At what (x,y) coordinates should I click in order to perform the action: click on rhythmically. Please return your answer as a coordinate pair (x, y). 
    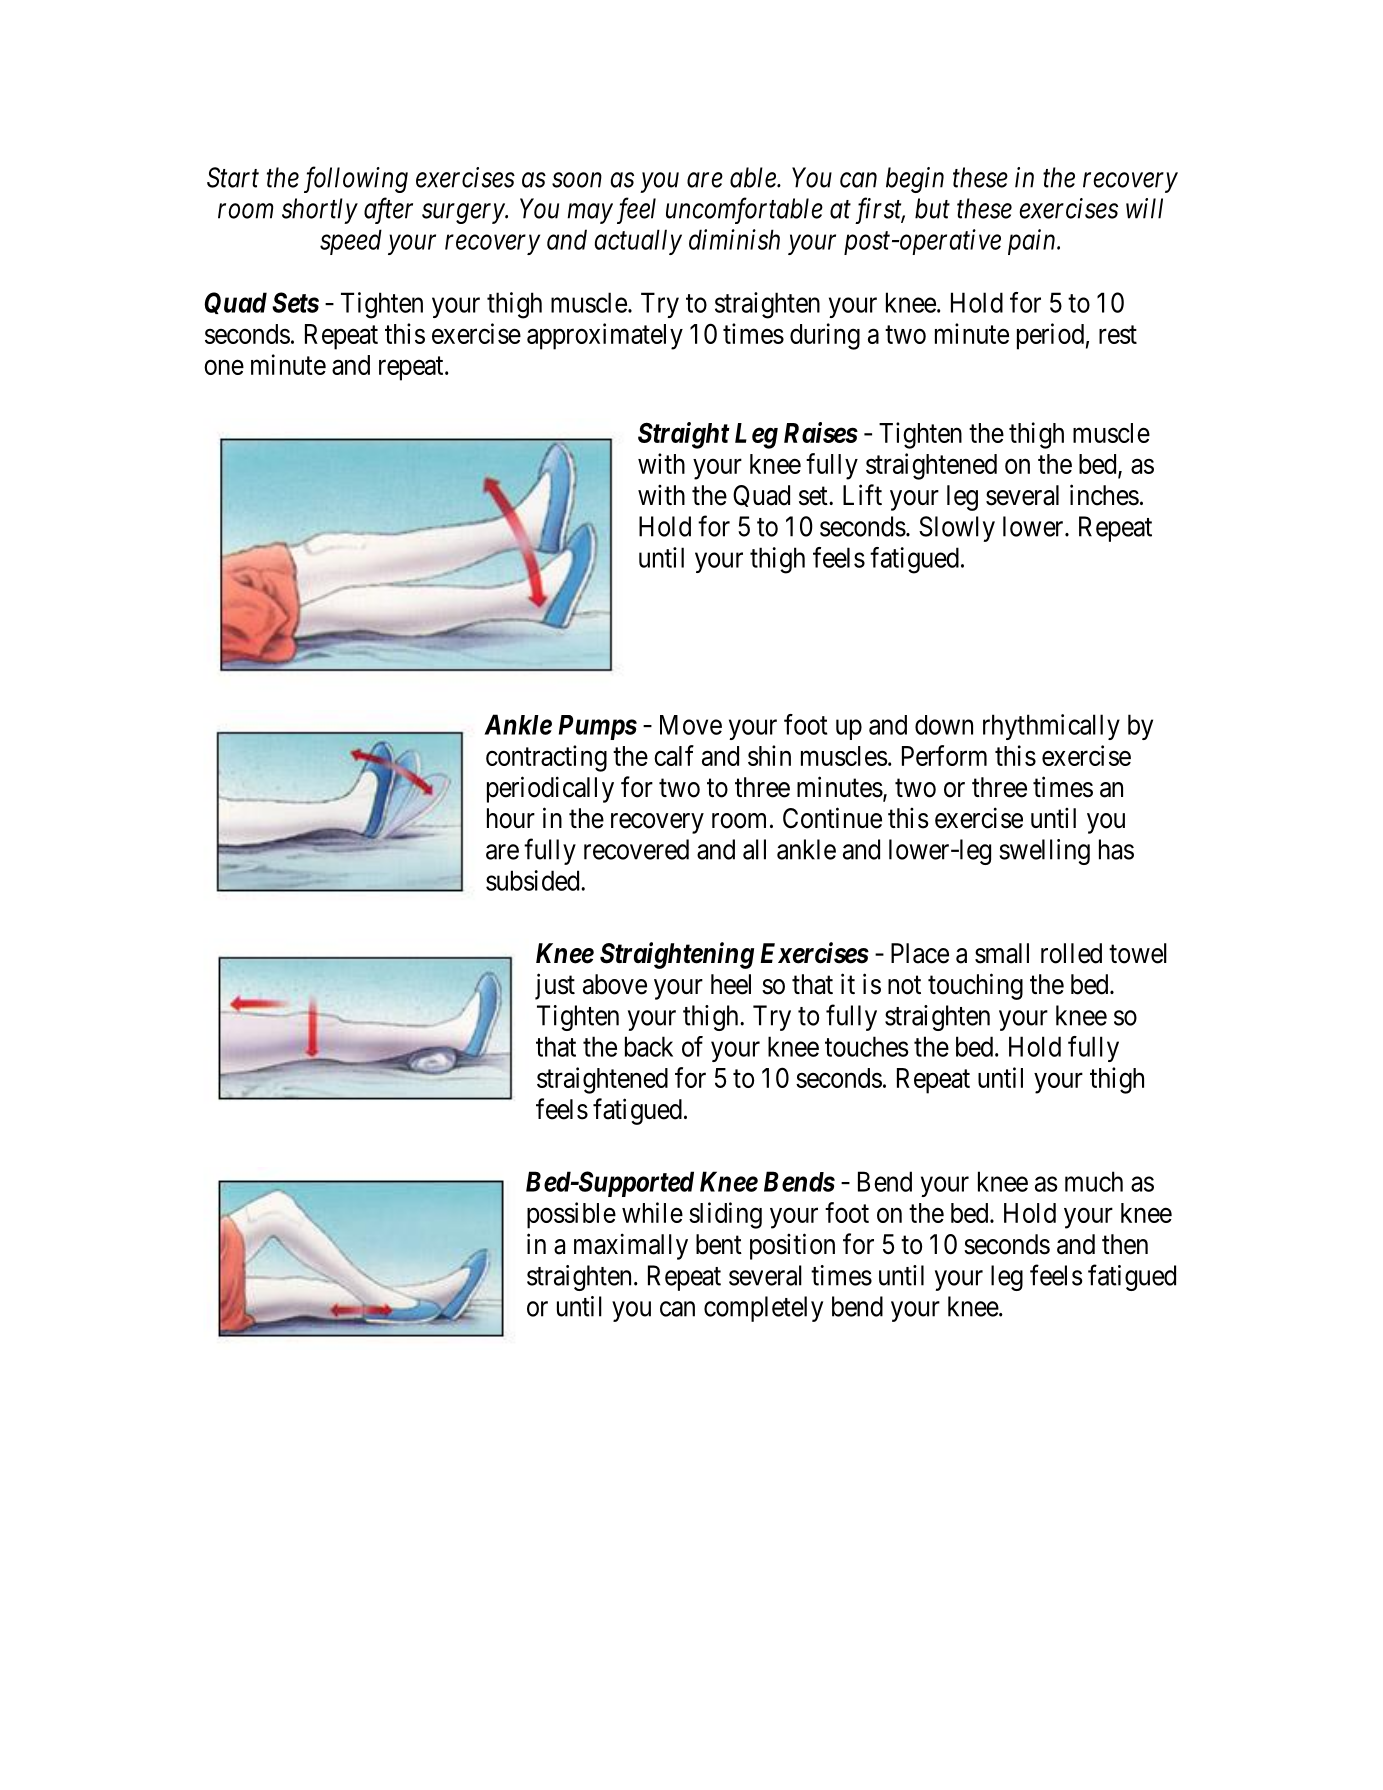
    Looking at the image, I should click on (1051, 727).
